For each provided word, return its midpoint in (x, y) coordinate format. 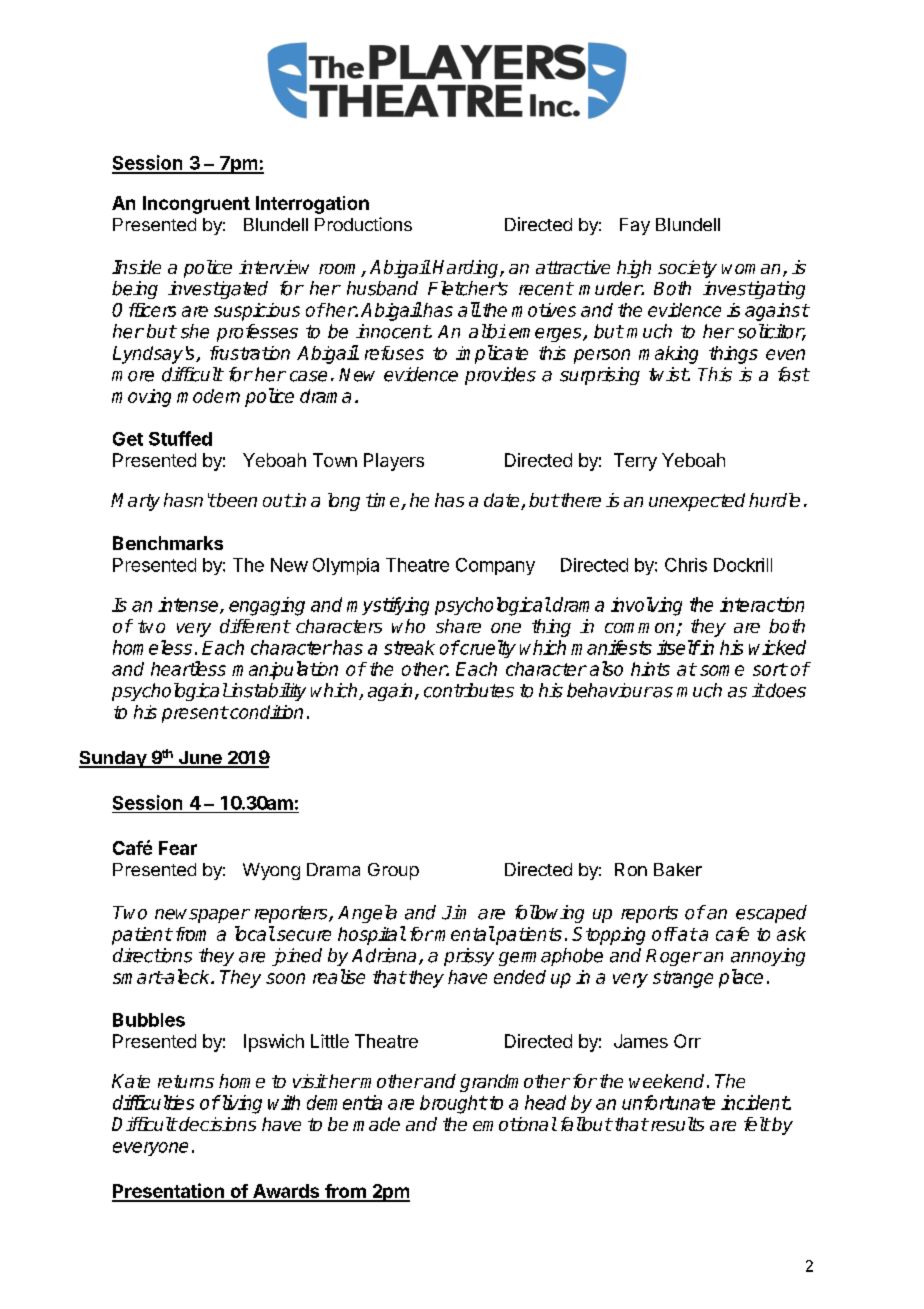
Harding (467, 269)
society (687, 269)
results (676, 1124)
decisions (216, 1124)
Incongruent (196, 205)
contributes (469, 690)
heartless (188, 668)
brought (453, 1104)
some (722, 670)
